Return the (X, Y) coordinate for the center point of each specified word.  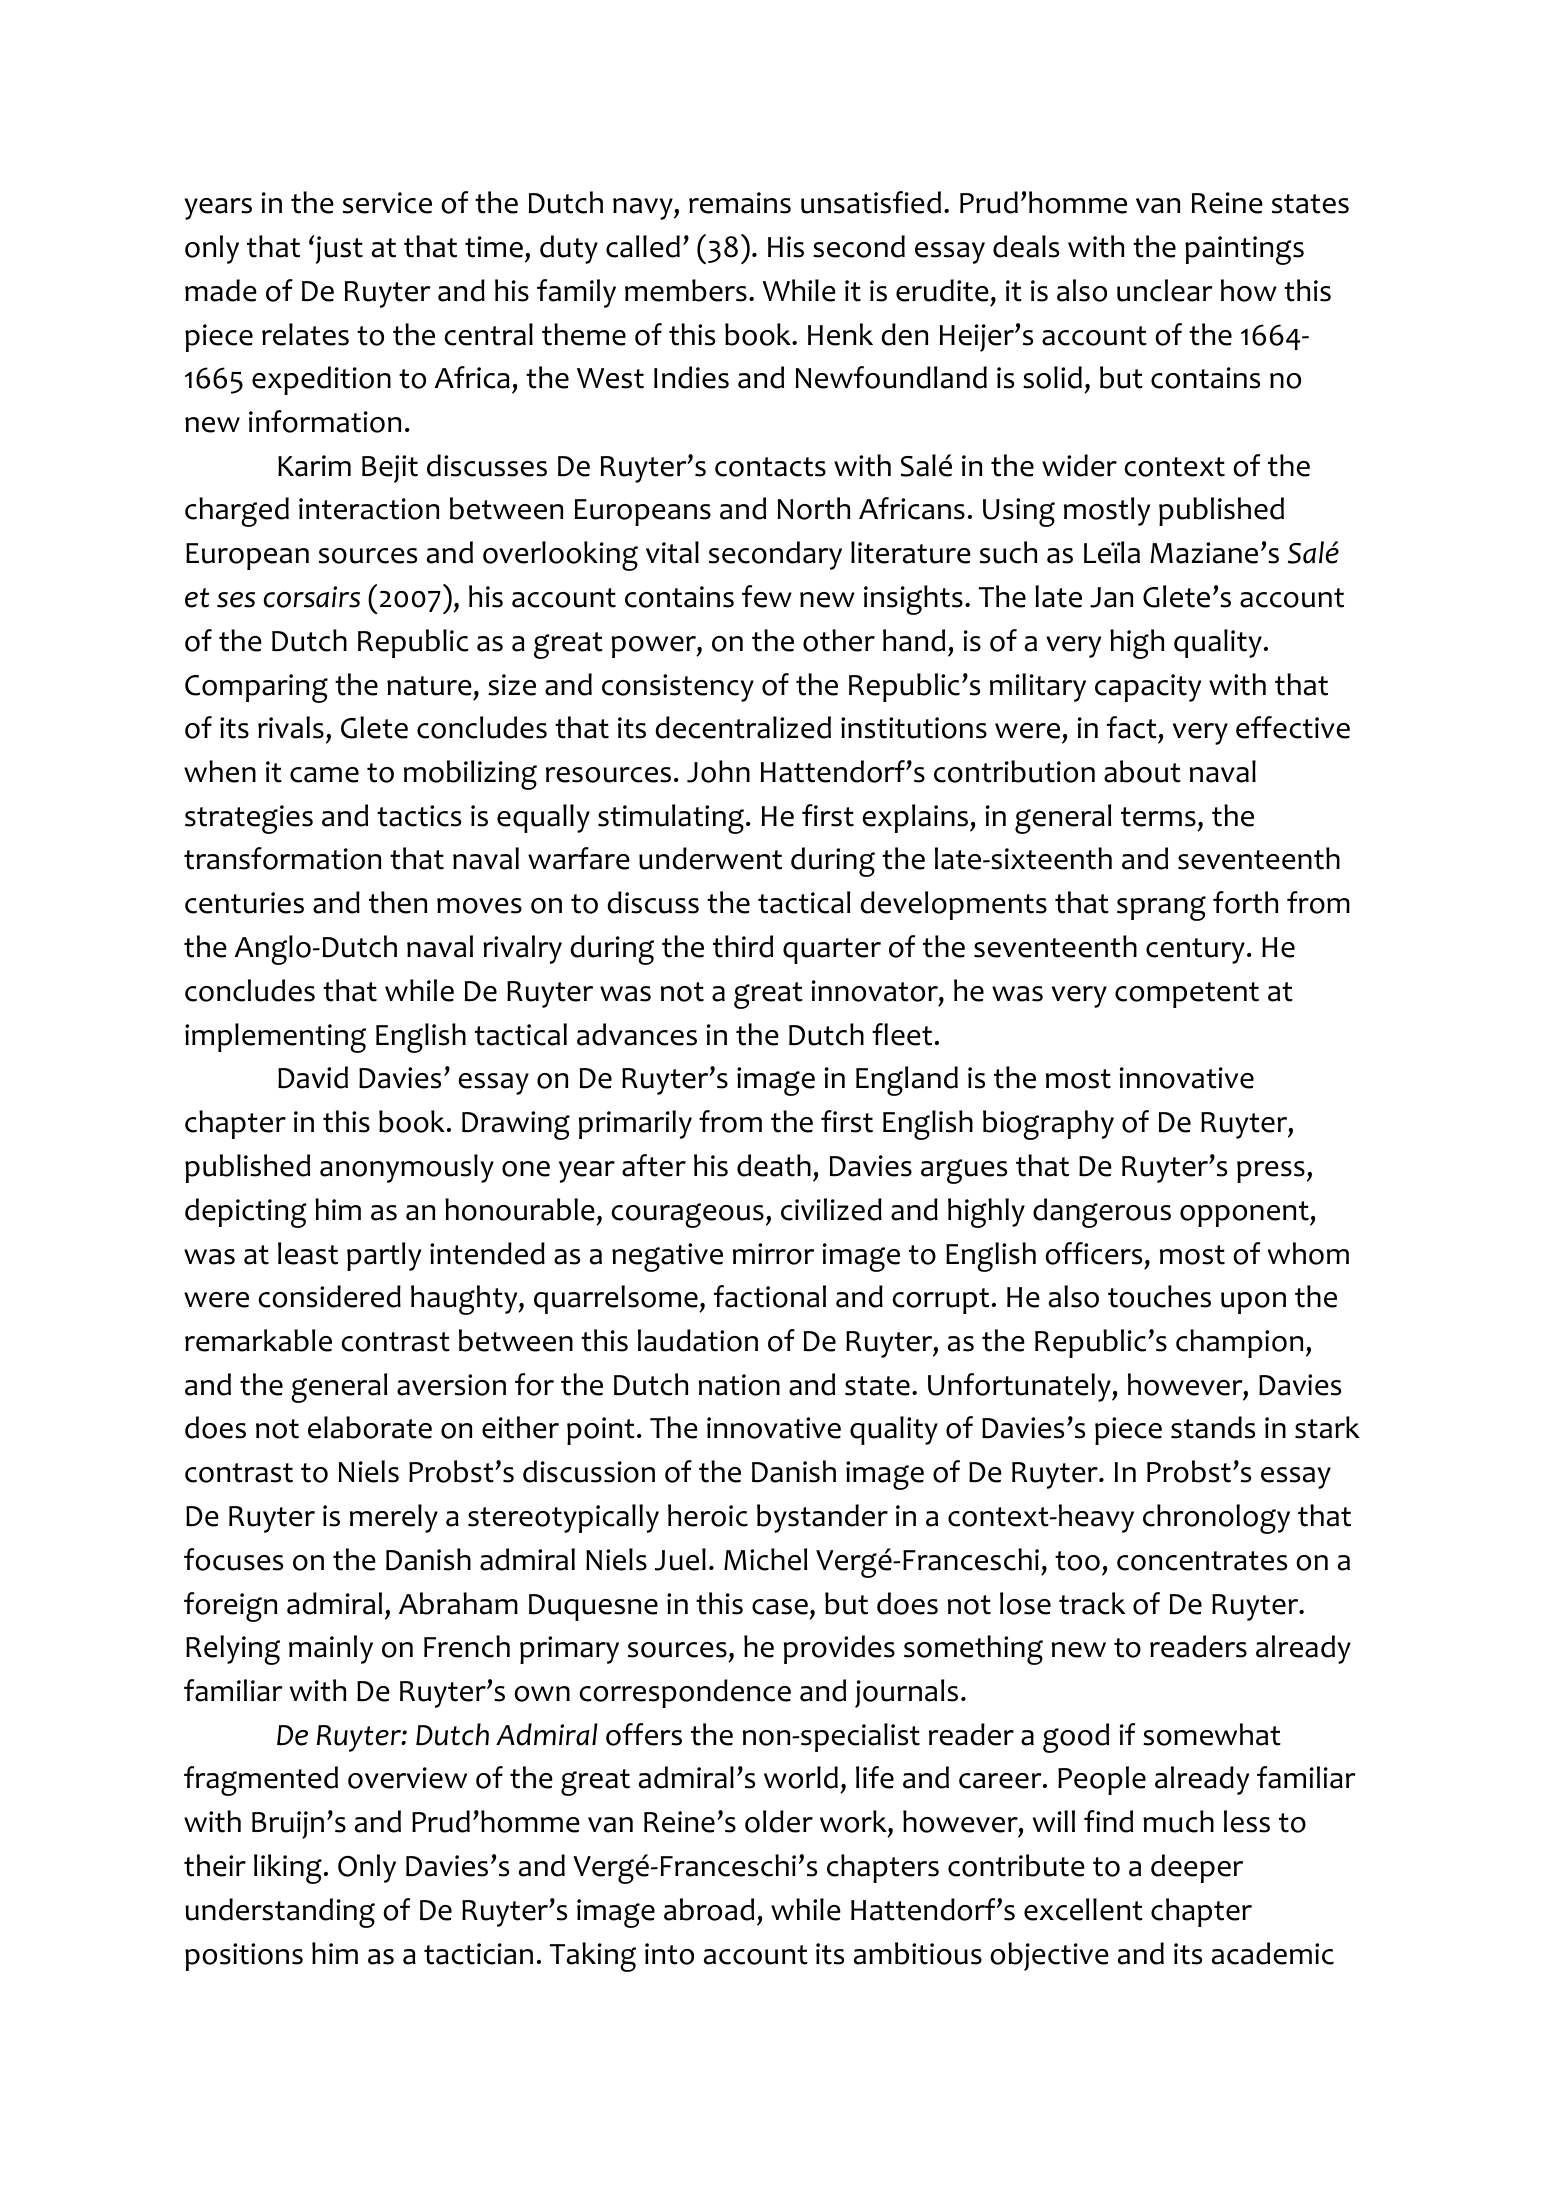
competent (1187, 995)
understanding (280, 1913)
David (313, 1077)
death (774, 1165)
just (338, 249)
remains (740, 203)
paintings (1244, 250)
